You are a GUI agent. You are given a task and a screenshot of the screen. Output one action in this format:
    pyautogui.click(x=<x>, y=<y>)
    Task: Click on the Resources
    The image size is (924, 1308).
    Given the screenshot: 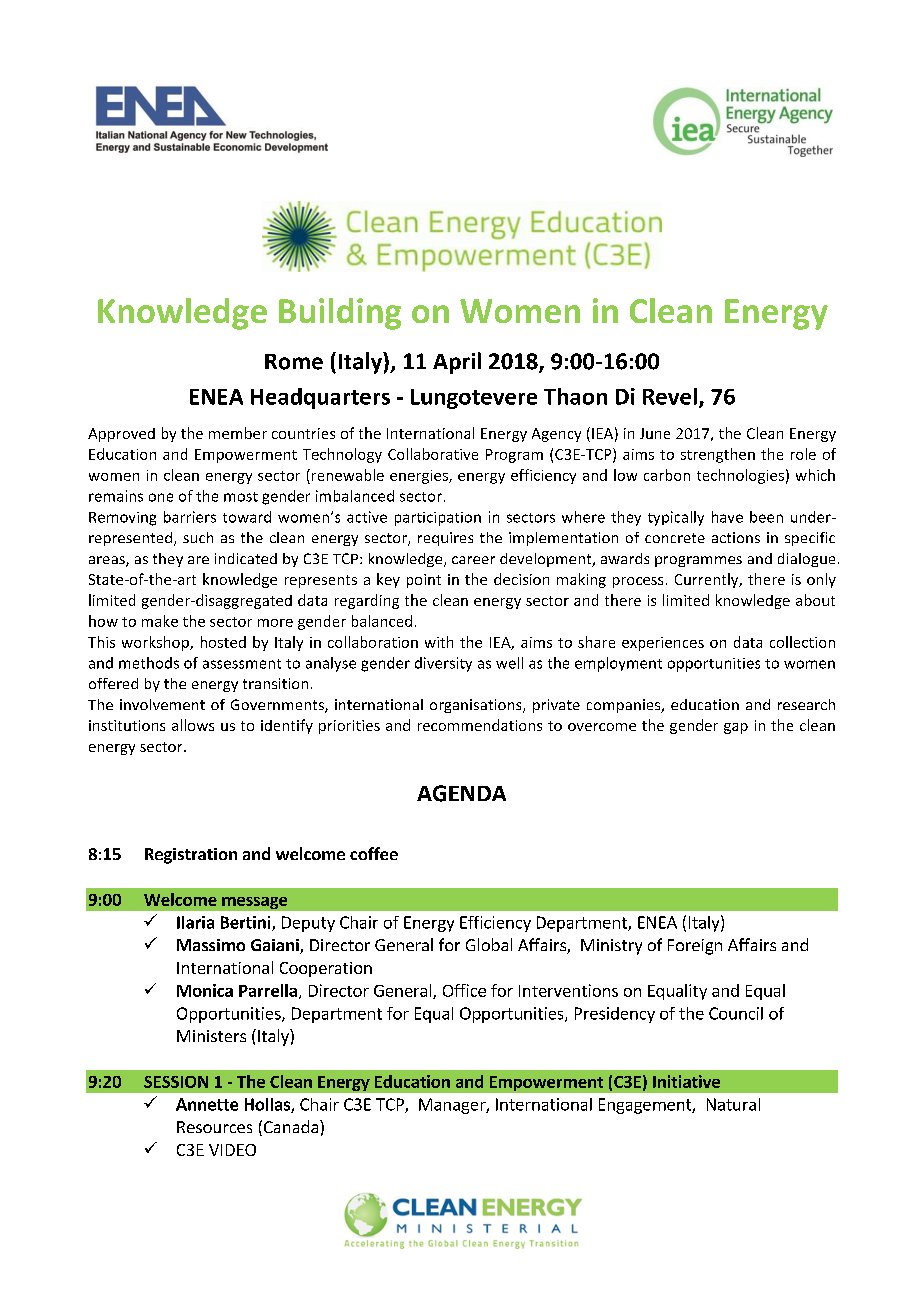 What is the action you would take?
    pyautogui.click(x=214, y=1127)
